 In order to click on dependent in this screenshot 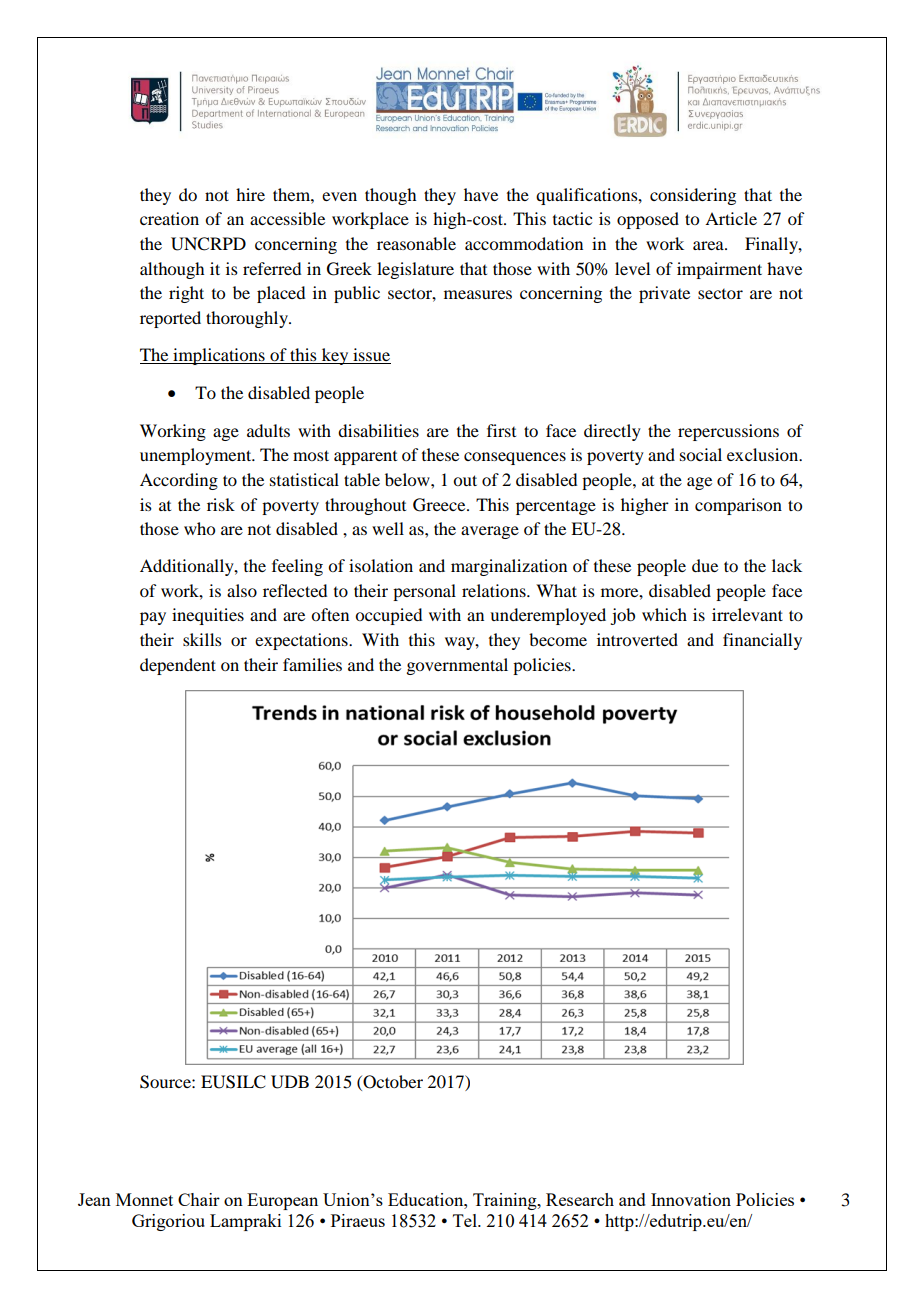, I will do `click(178, 666)`.
